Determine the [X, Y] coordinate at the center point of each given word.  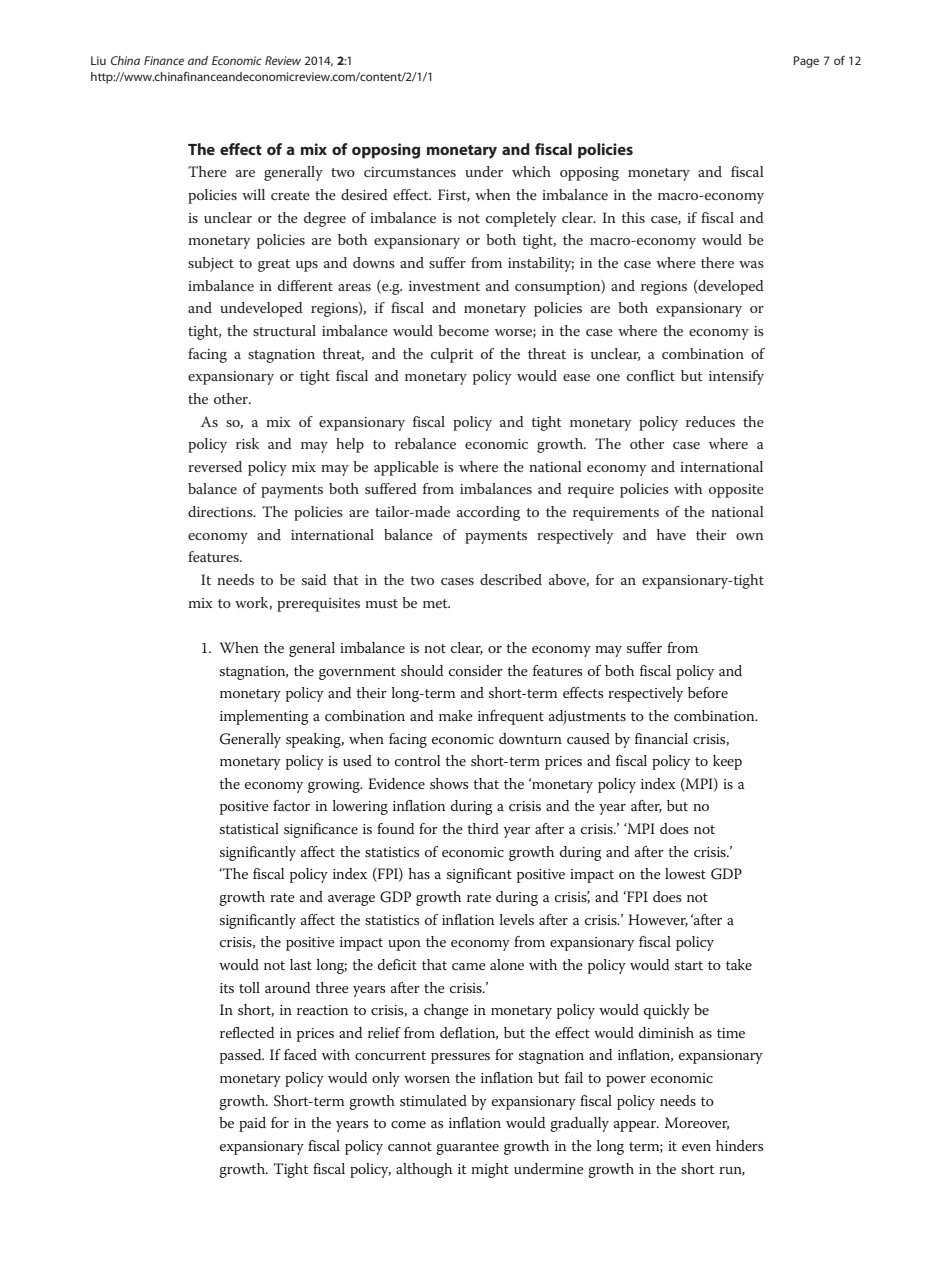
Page [806, 62]
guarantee [467, 1148]
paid [252, 1124]
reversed [215, 466]
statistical [249, 828]
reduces [710, 421]
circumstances [410, 172]
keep [727, 762]
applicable [406, 468]
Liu [98, 60]
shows [449, 783]
